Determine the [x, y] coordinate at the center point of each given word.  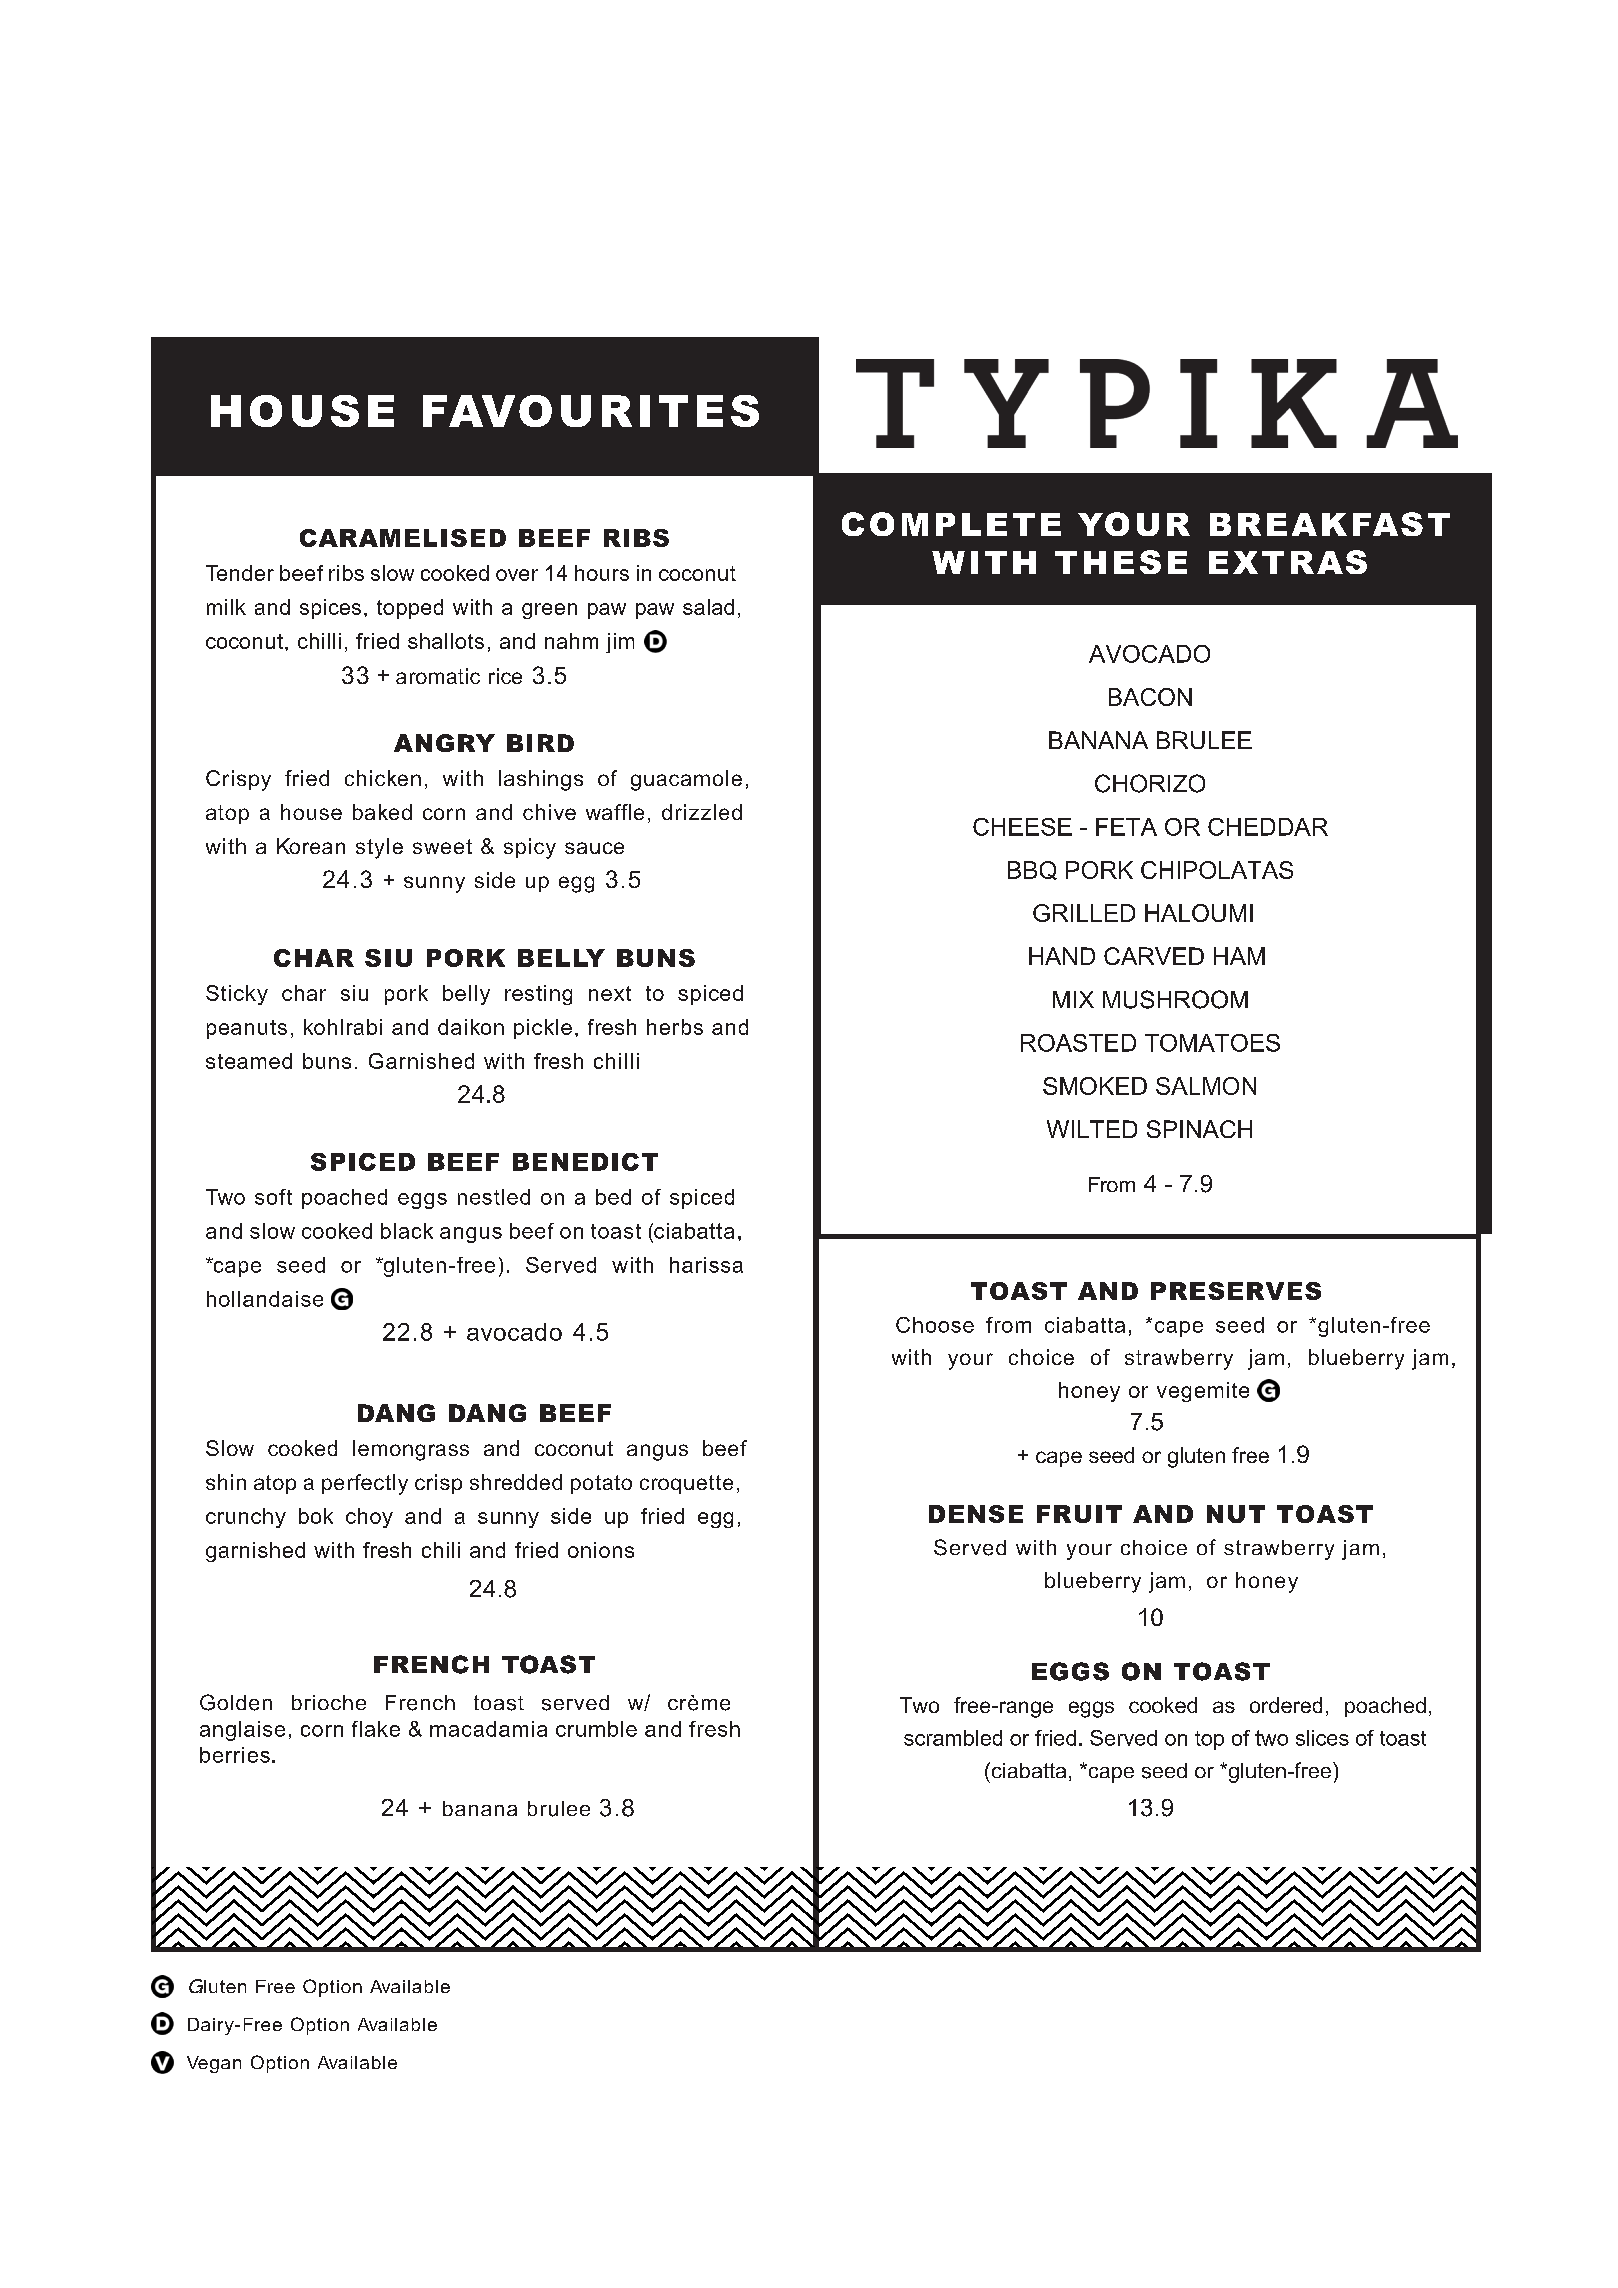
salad [708, 607]
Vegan [214, 2064]
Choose [935, 1325]
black [407, 1231]
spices [330, 609]
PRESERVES [1236, 1291]
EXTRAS [1288, 562]
